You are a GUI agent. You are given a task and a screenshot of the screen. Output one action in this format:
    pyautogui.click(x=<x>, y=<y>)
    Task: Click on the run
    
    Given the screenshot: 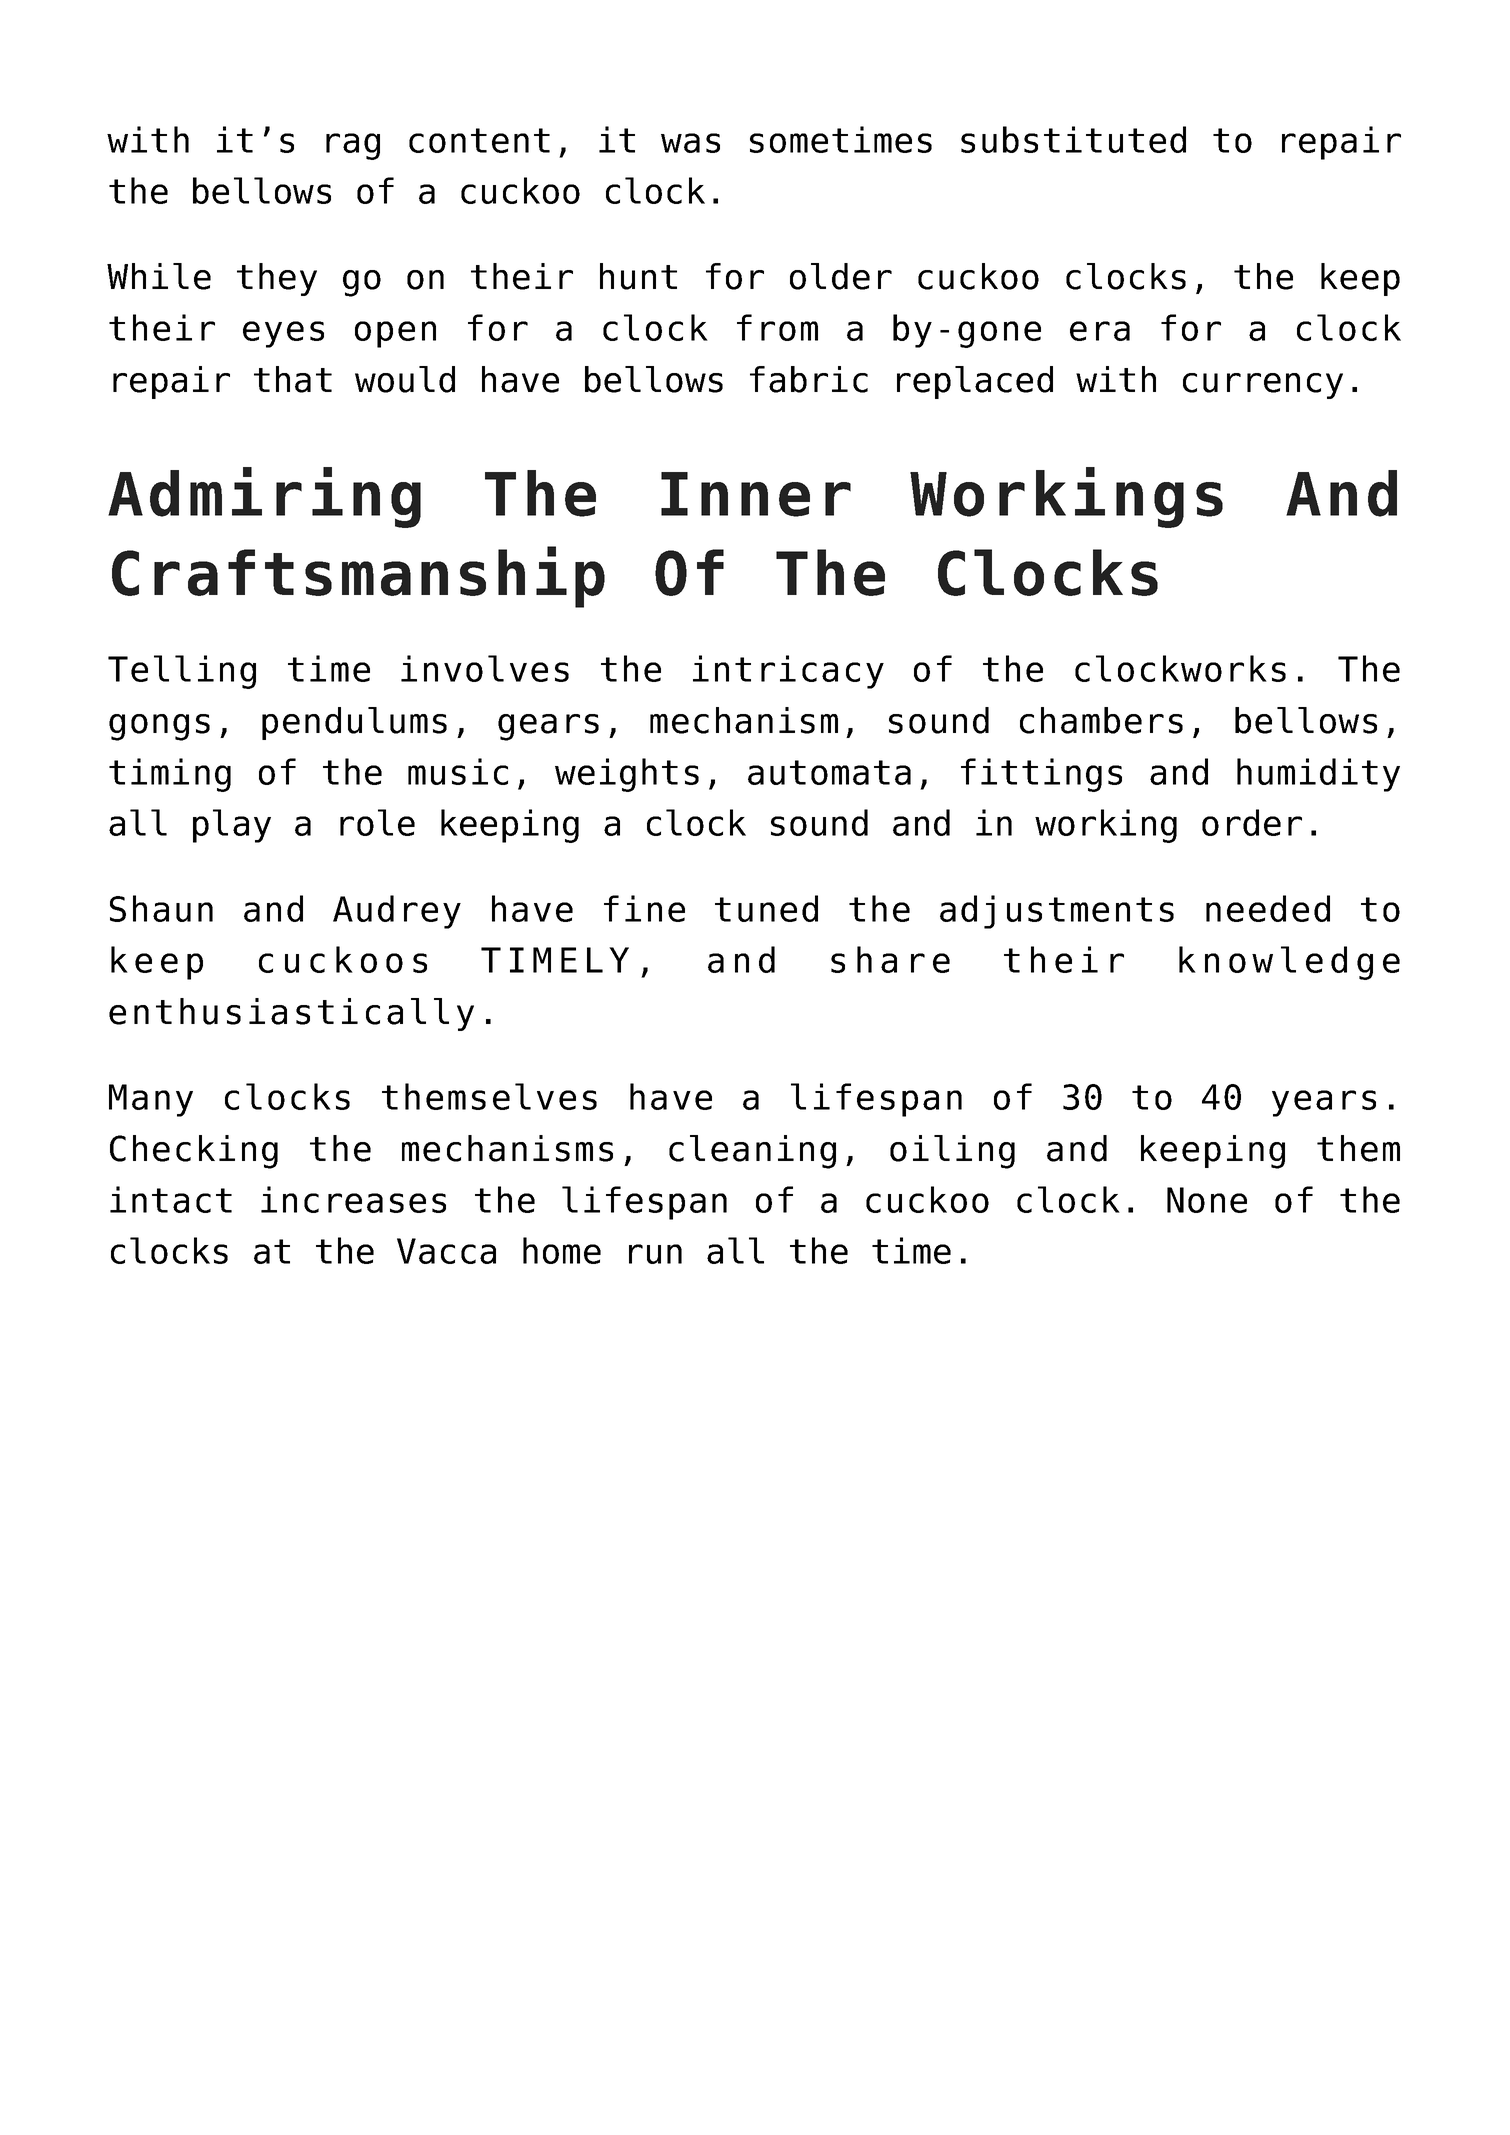 What is the action you would take?
    pyautogui.click(x=655, y=1254)
